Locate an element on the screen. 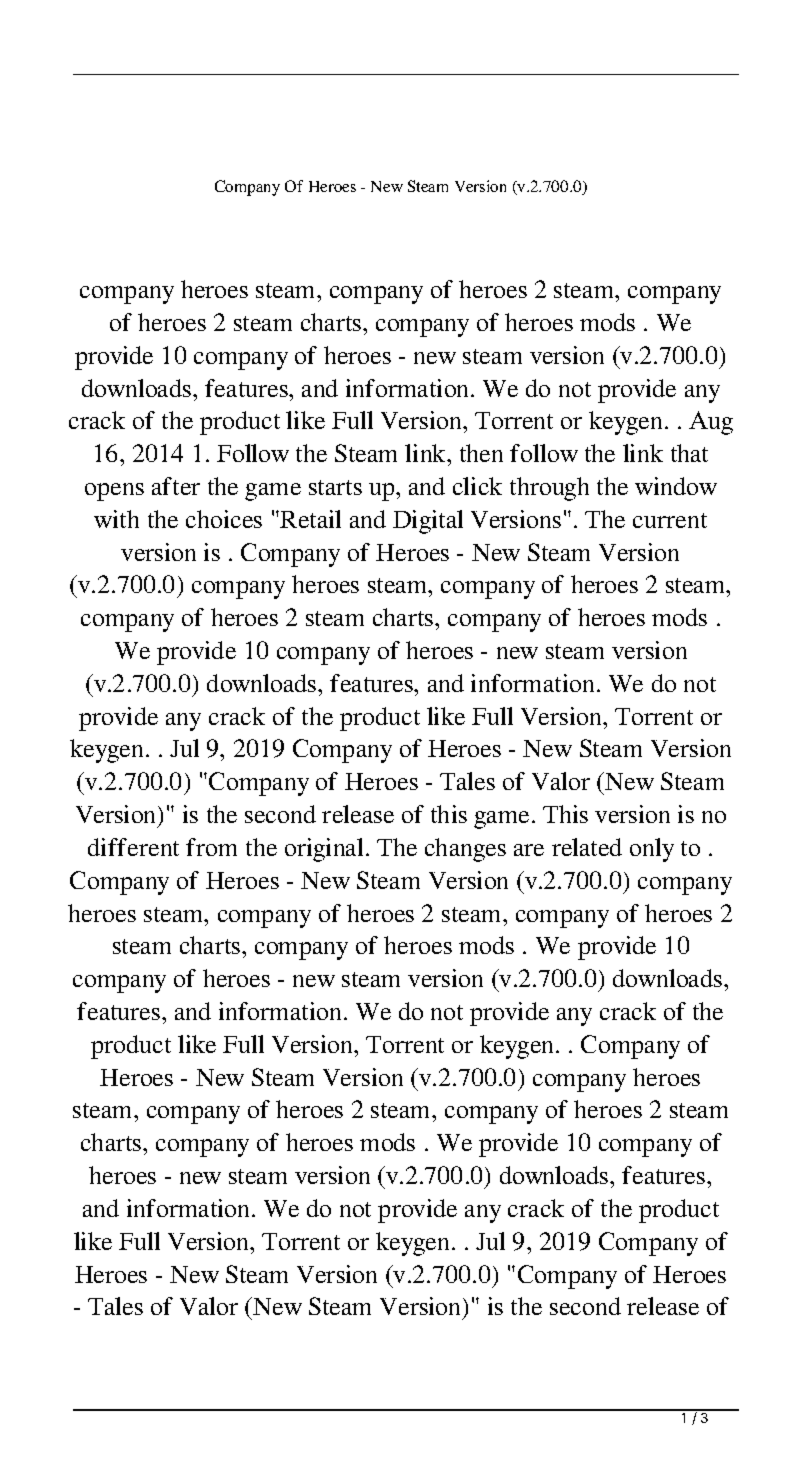 The height and width of the screenshot is (1459, 812). Digital is located at coordinates (428, 522).
